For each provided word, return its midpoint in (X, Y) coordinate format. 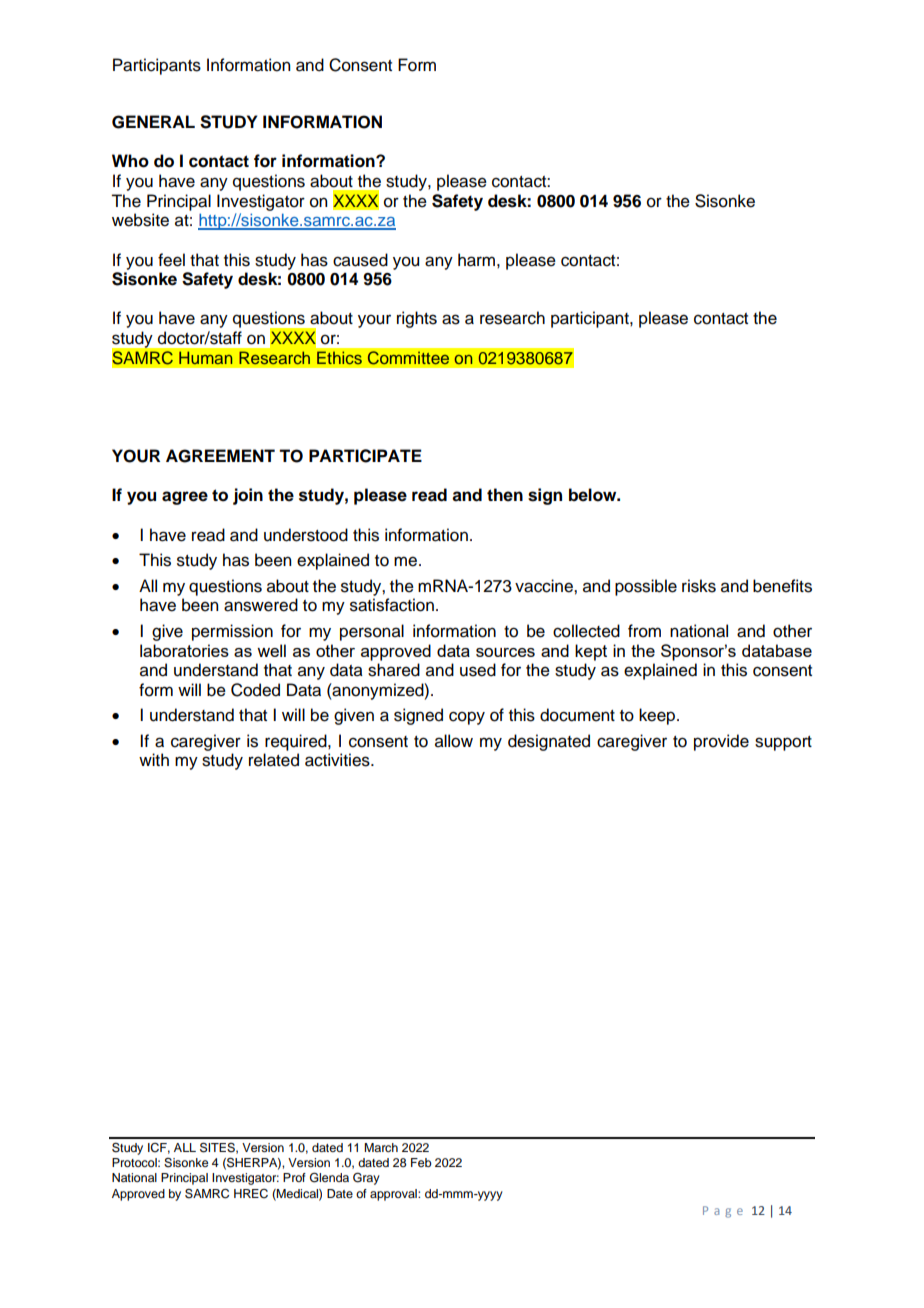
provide (721, 742)
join (248, 496)
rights (417, 319)
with (154, 759)
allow (454, 741)
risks (699, 586)
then (505, 495)
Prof (294, 1177)
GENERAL (153, 122)
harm (476, 260)
